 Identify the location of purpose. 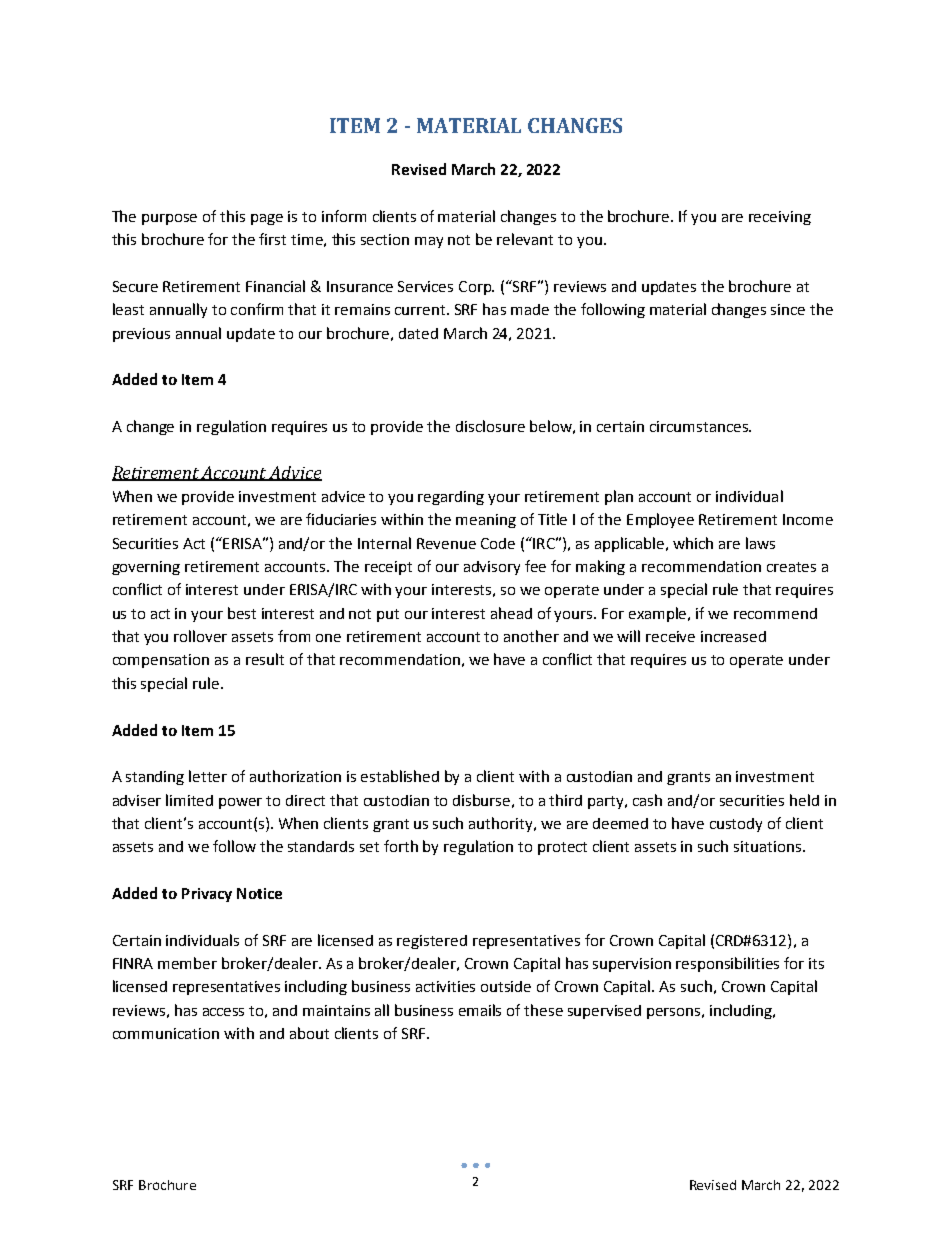
(169, 219).
